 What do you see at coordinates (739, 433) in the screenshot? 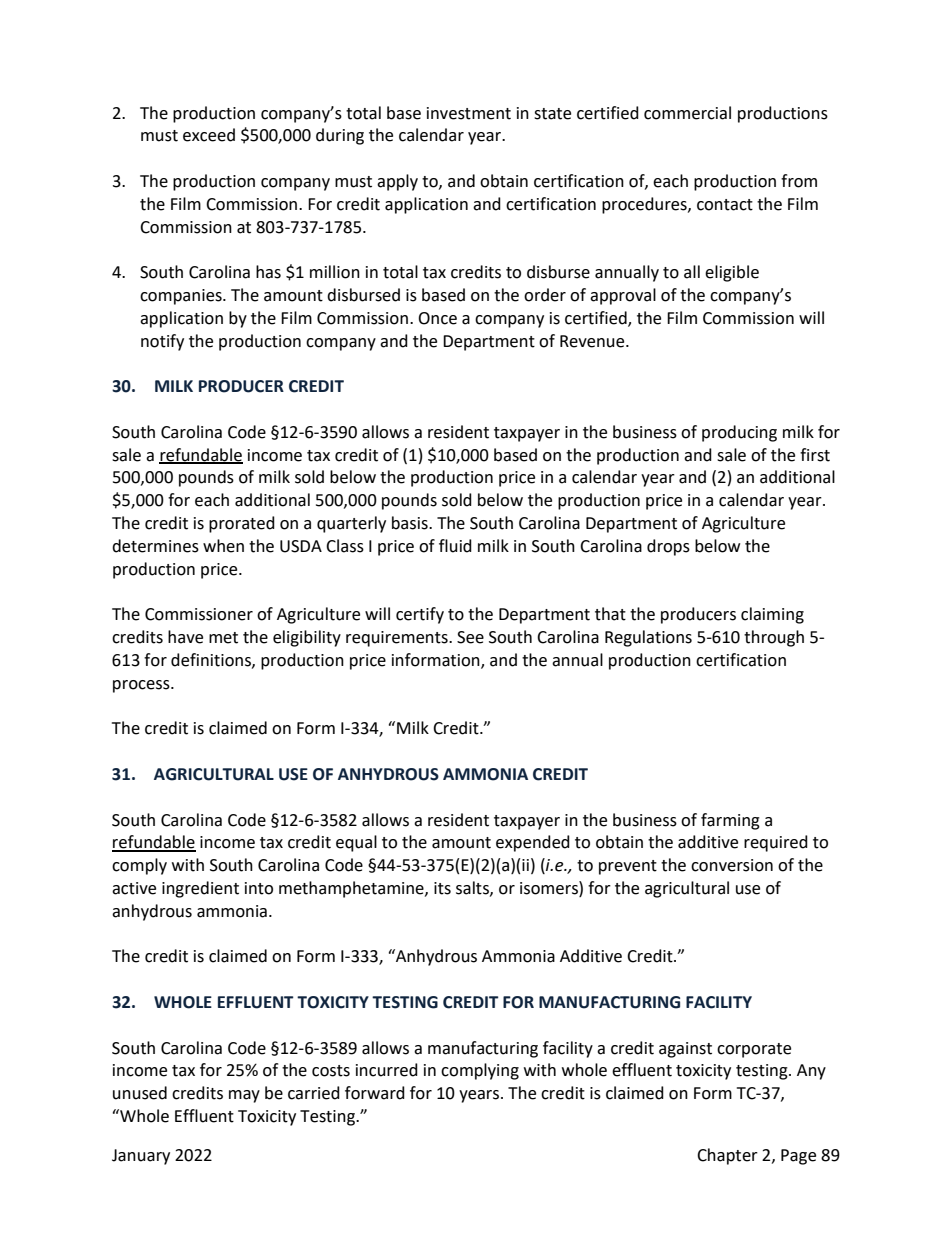
I see `producing` at bounding box center [739, 433].
